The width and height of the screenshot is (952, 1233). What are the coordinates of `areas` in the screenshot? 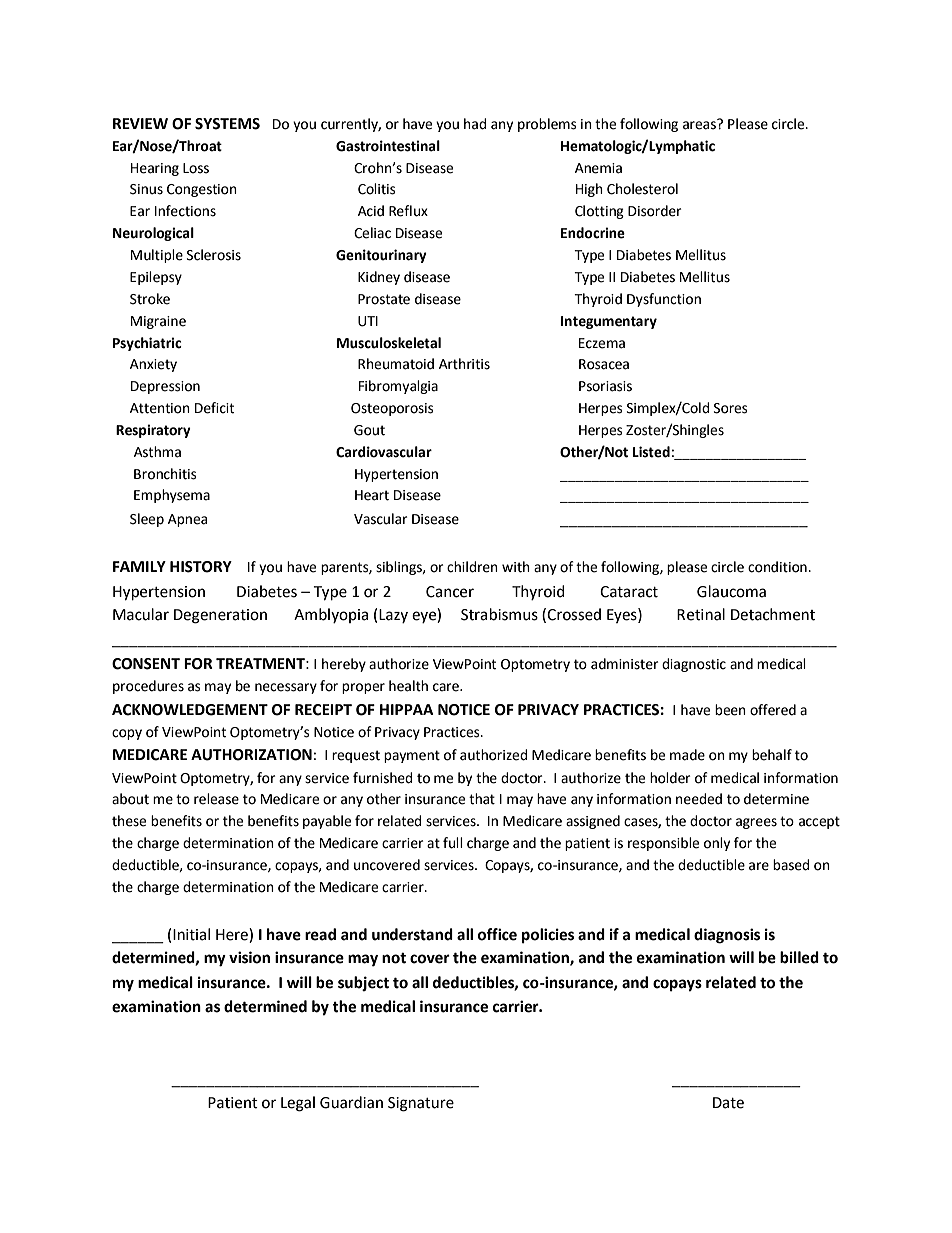 It's located at (700, 124).
